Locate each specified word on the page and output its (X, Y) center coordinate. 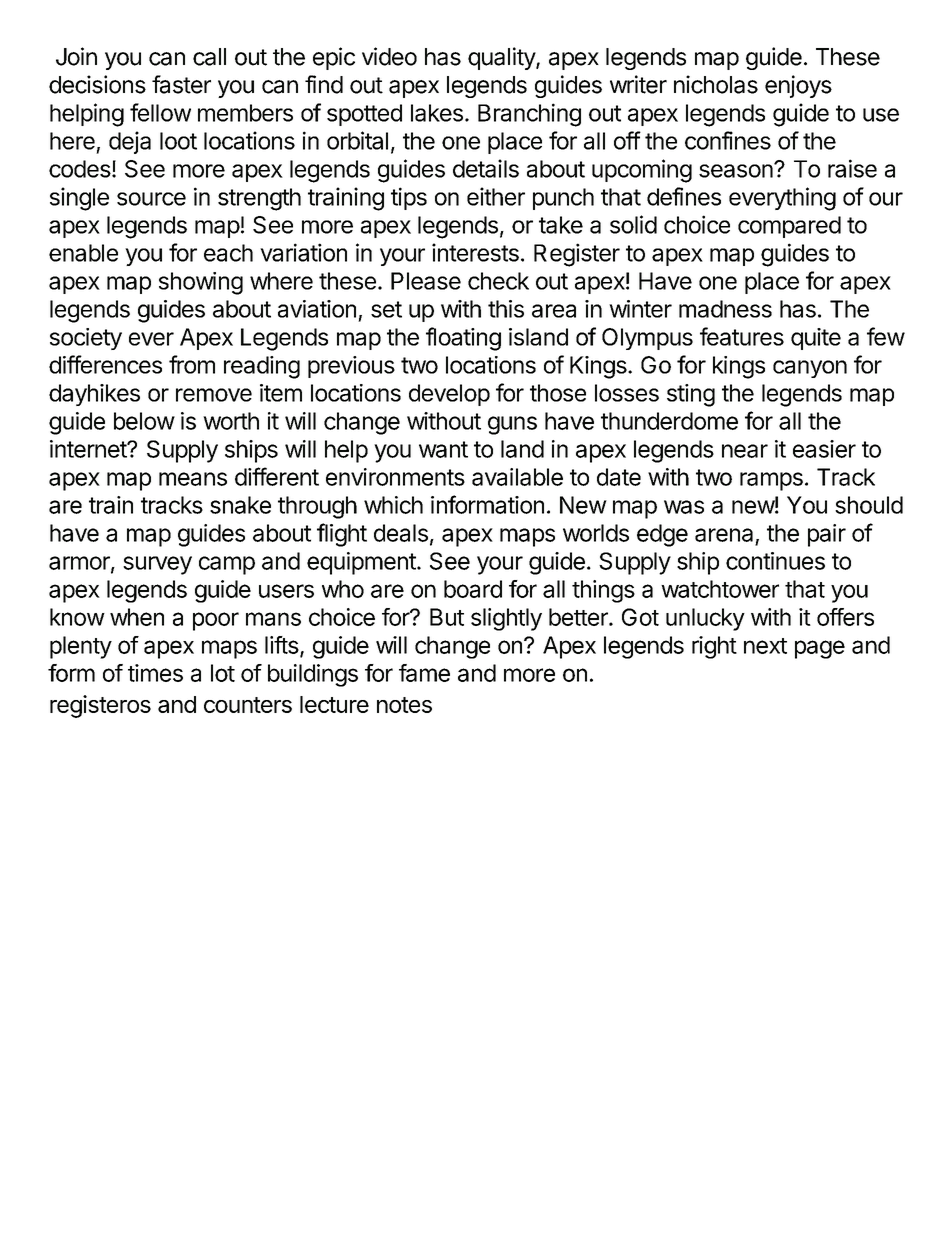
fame (424, 673)
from (192, 364)
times (155, 673)
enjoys (798, 86)
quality (502, 58)
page (820, 649)
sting (691, 395)
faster (181, 84)
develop (449, 395)
